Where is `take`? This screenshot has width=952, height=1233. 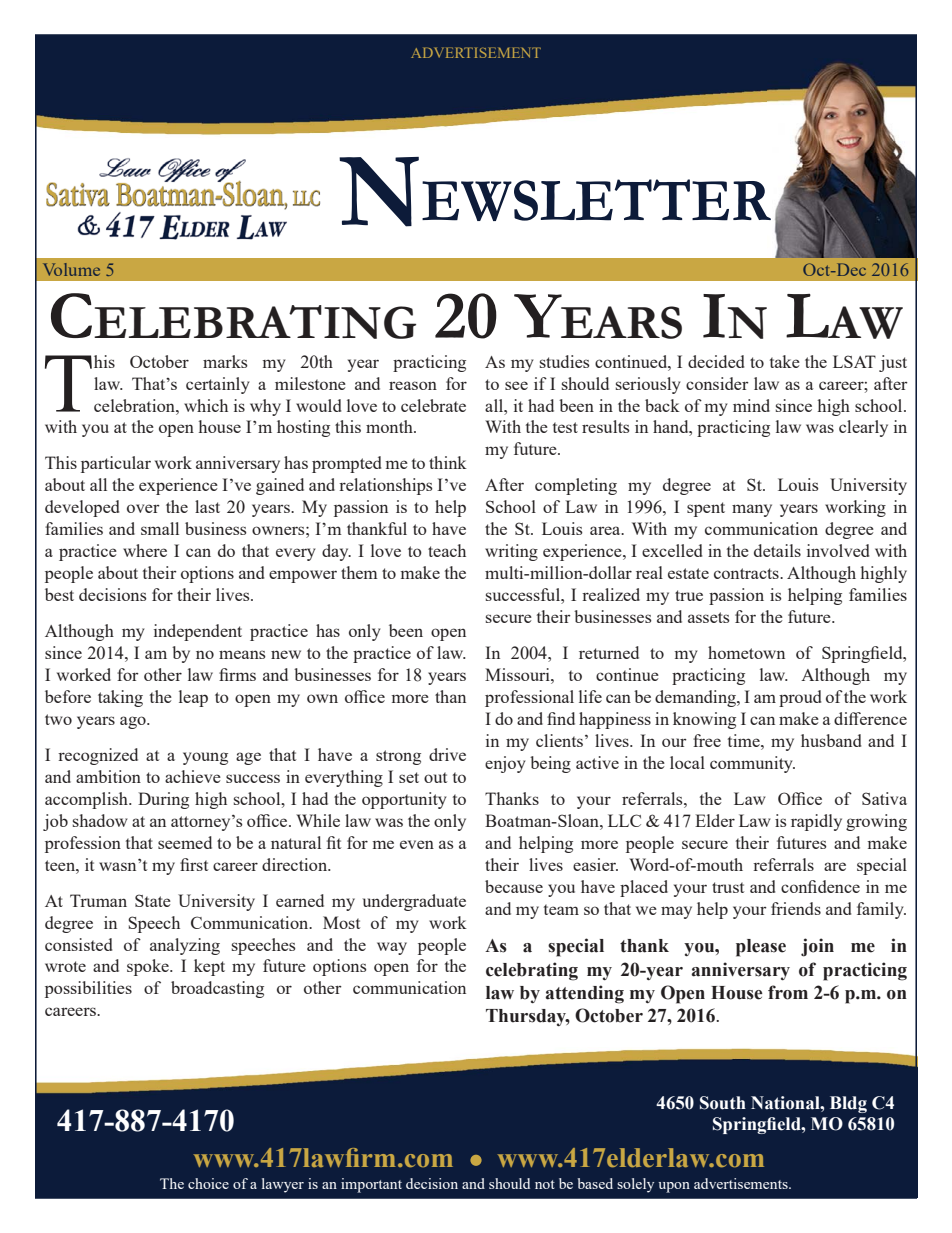
take is located at coordinates (785, 361).
